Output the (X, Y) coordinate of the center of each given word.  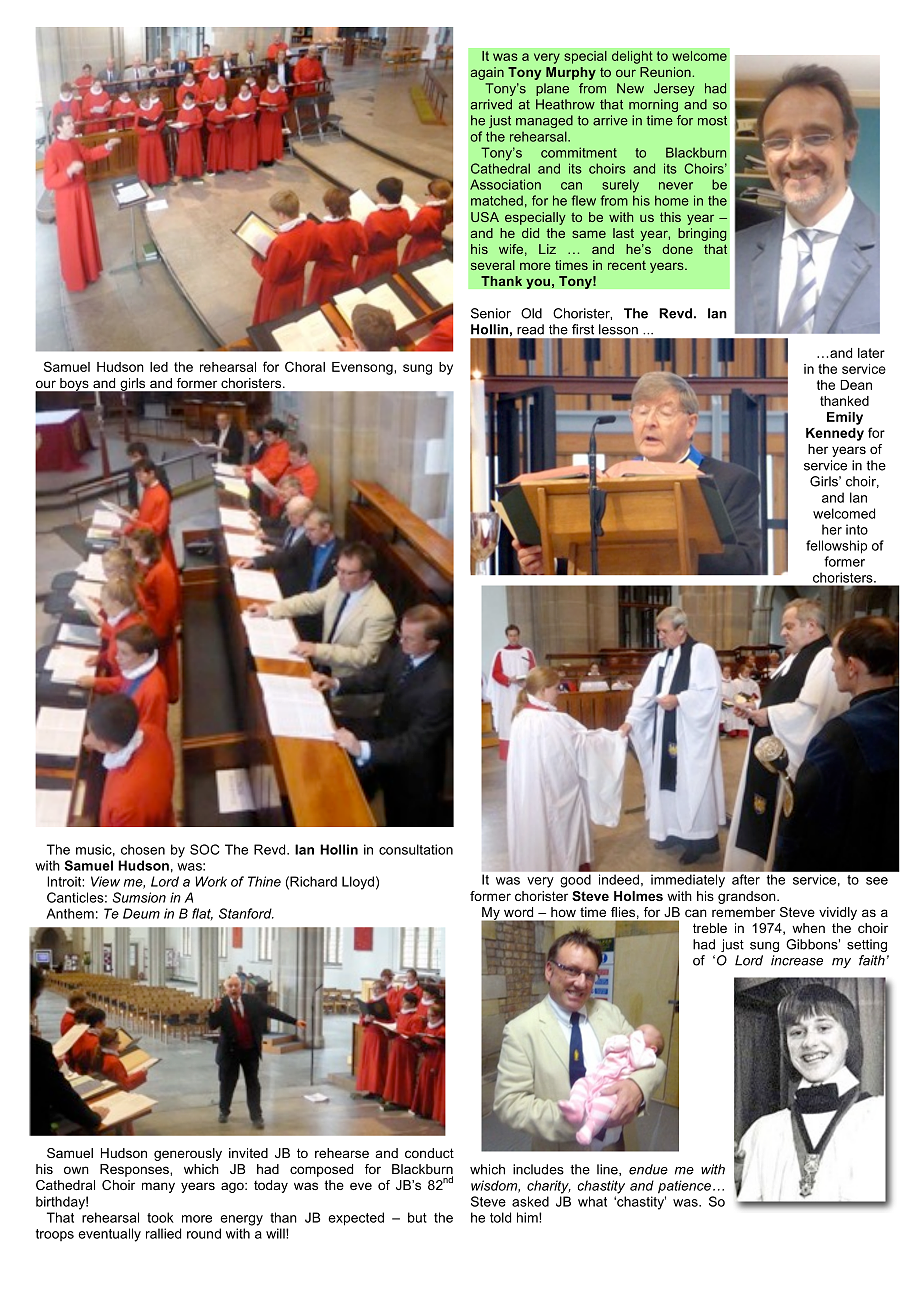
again (487, 73)
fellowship (836, 547)
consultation (416, 849)
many (158, 1187)
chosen (143, 849)
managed (544, 121)
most (712, 121)
